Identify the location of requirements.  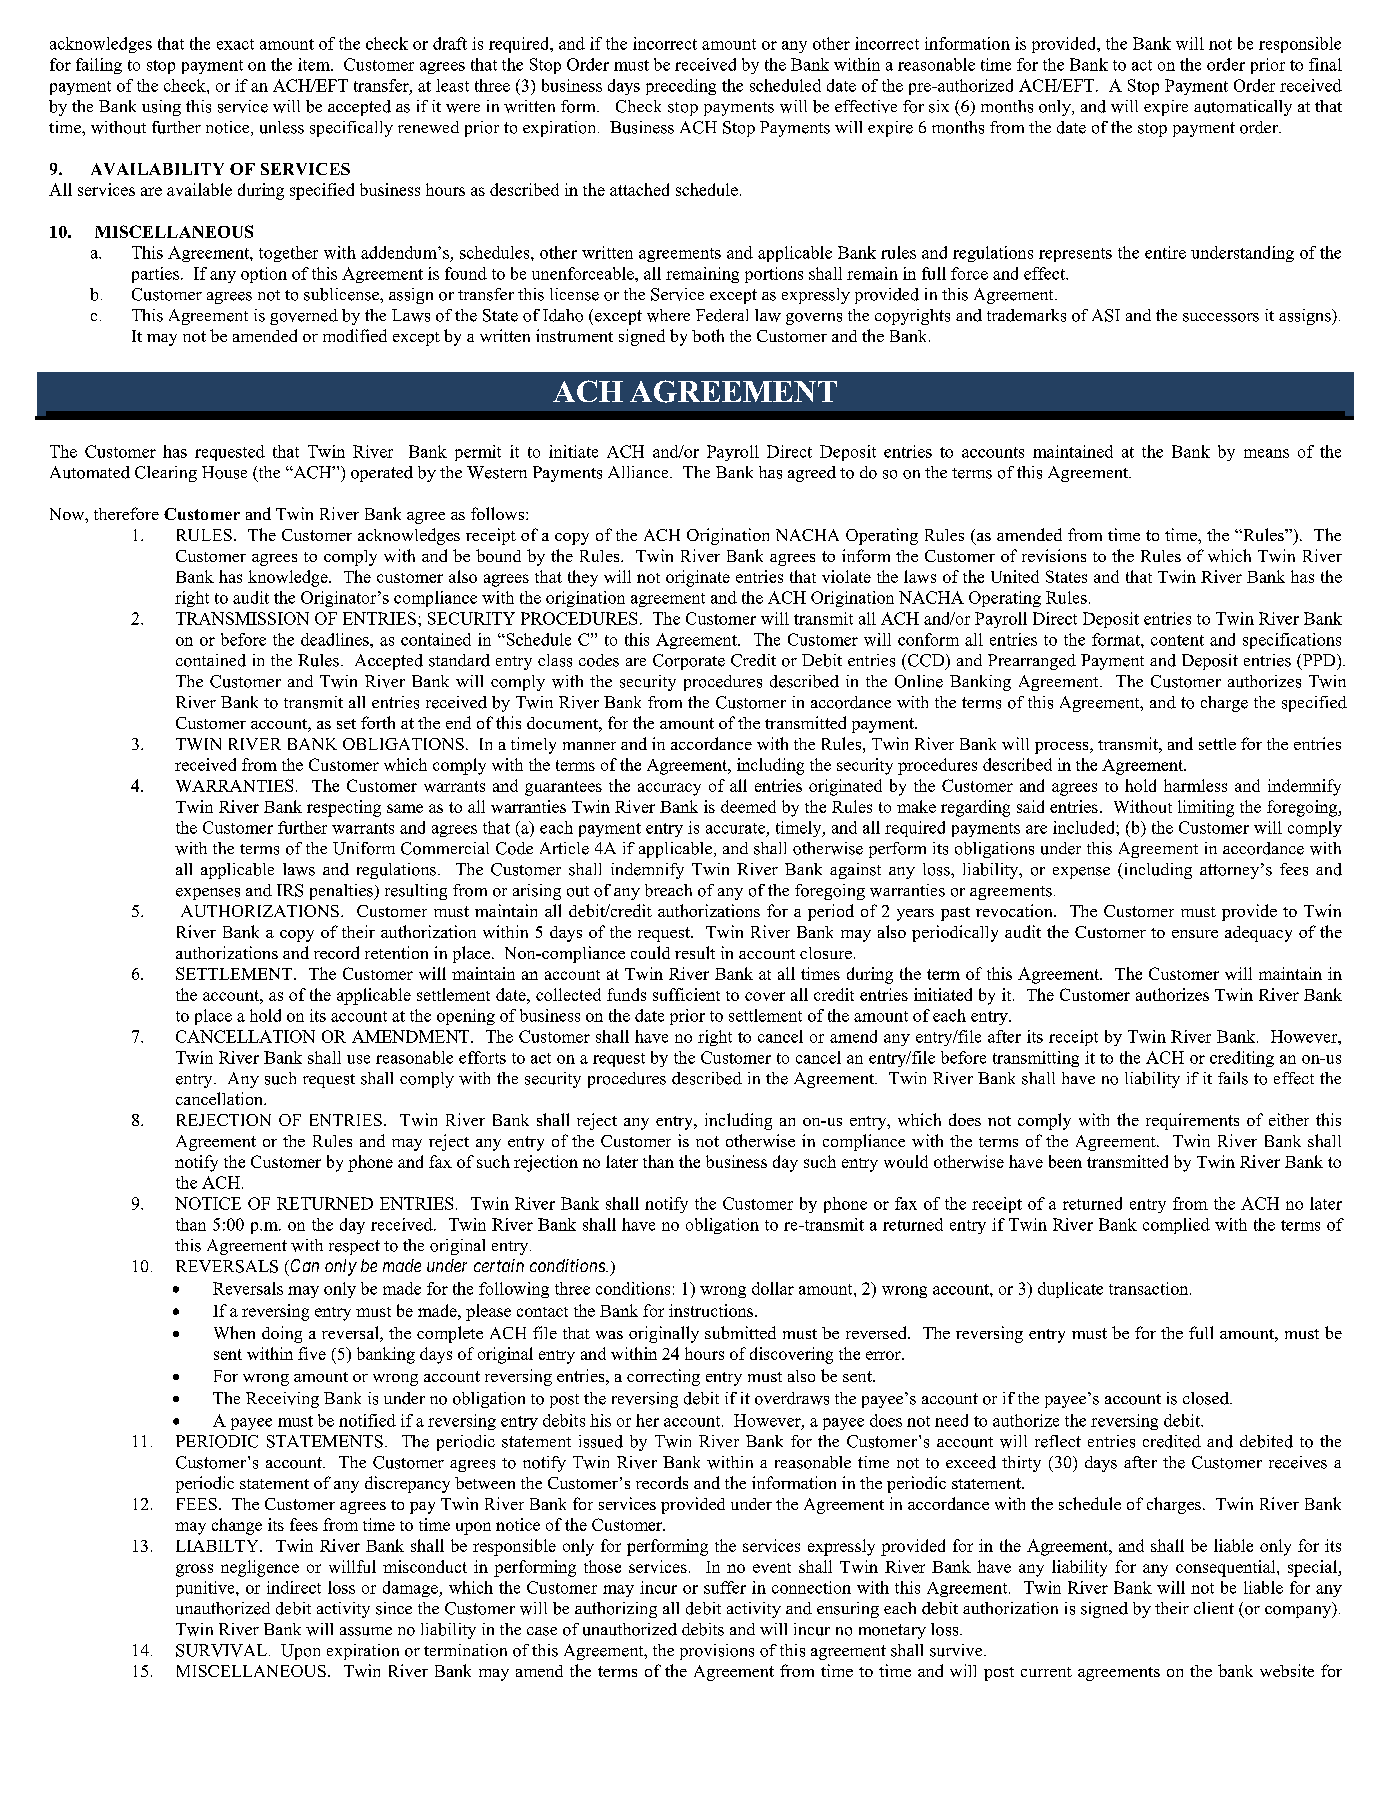
(1192, 1121).
